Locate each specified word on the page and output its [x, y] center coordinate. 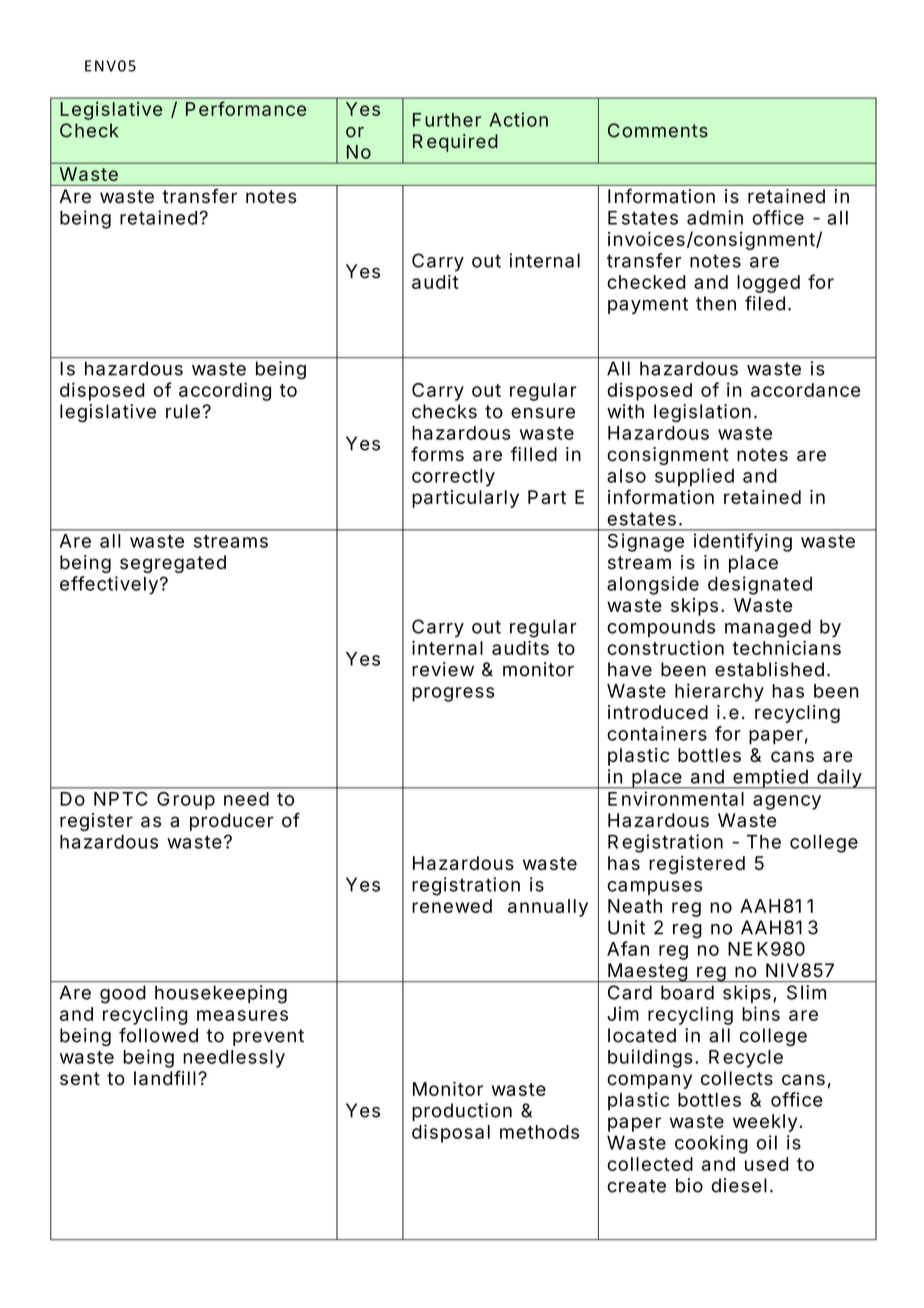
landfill [165, 1078]
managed [768, 628]
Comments [658, 130]
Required [455, 143]
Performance [246, 108]
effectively [109, 585]
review [443, 669]
